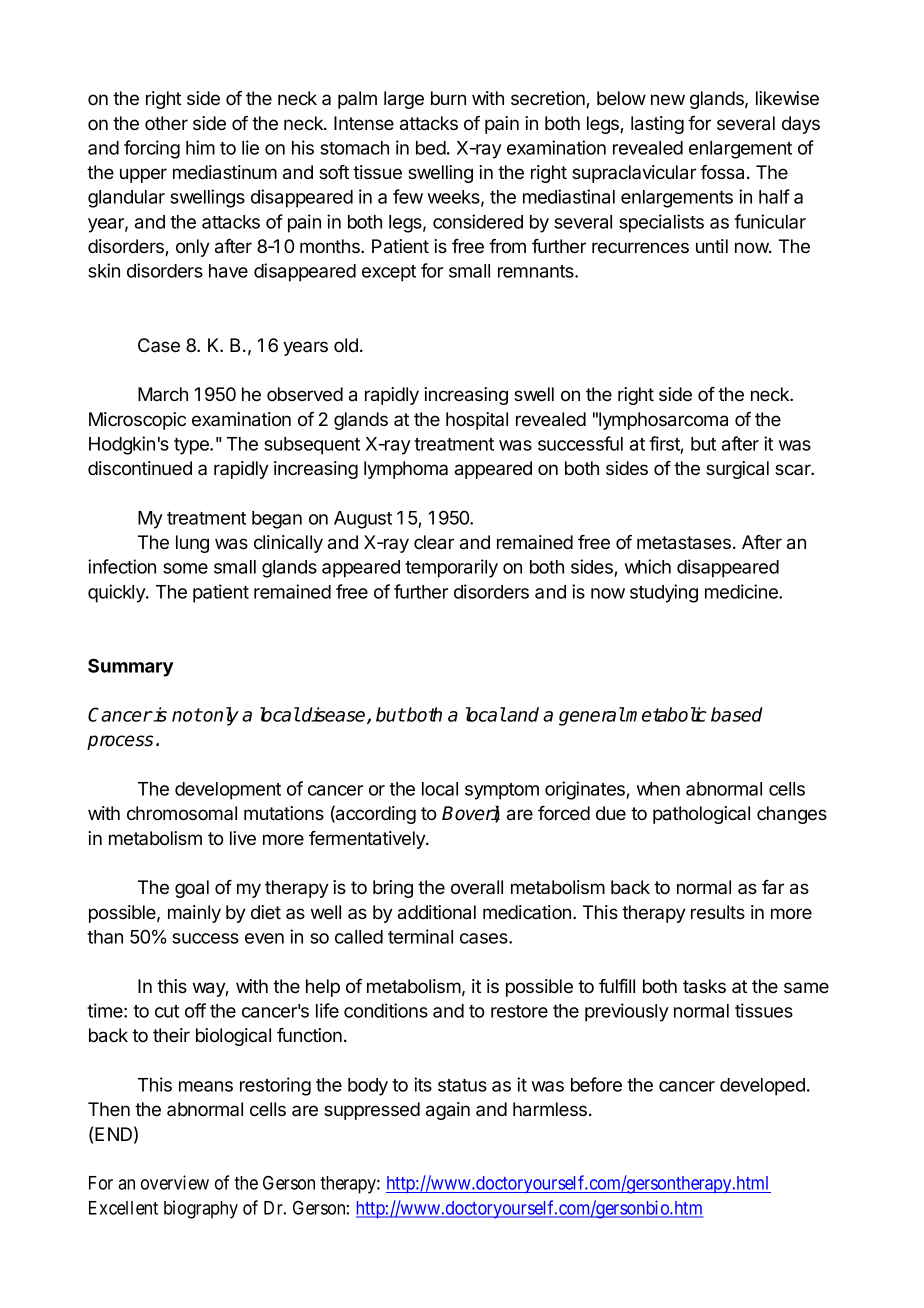 The image size is (924, 1308). What do you see at coordinates (448, 1111) in the page?
I see `again` at bounding box center [448, 1111].
